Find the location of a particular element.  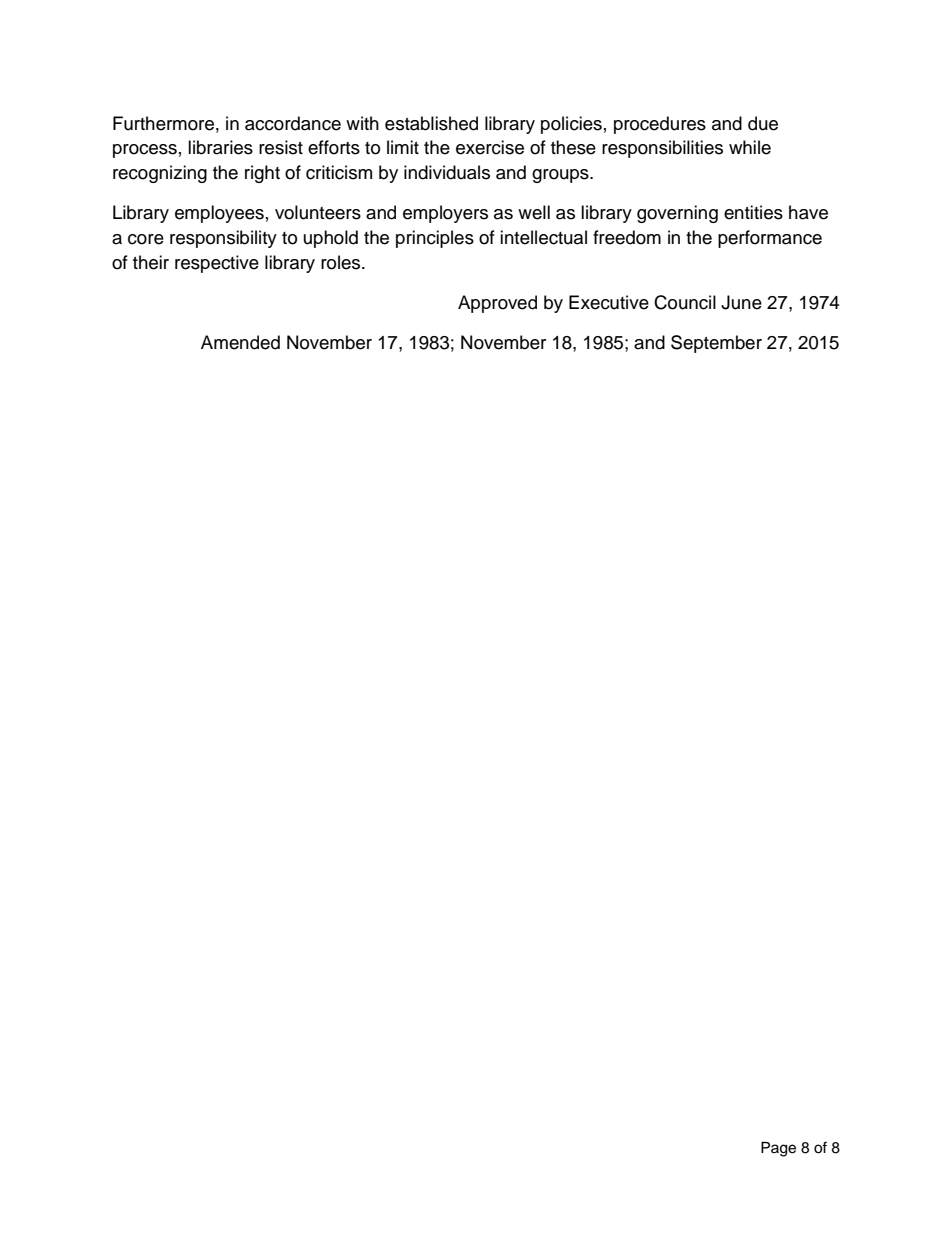

while is located at coordinates (750, 147).
